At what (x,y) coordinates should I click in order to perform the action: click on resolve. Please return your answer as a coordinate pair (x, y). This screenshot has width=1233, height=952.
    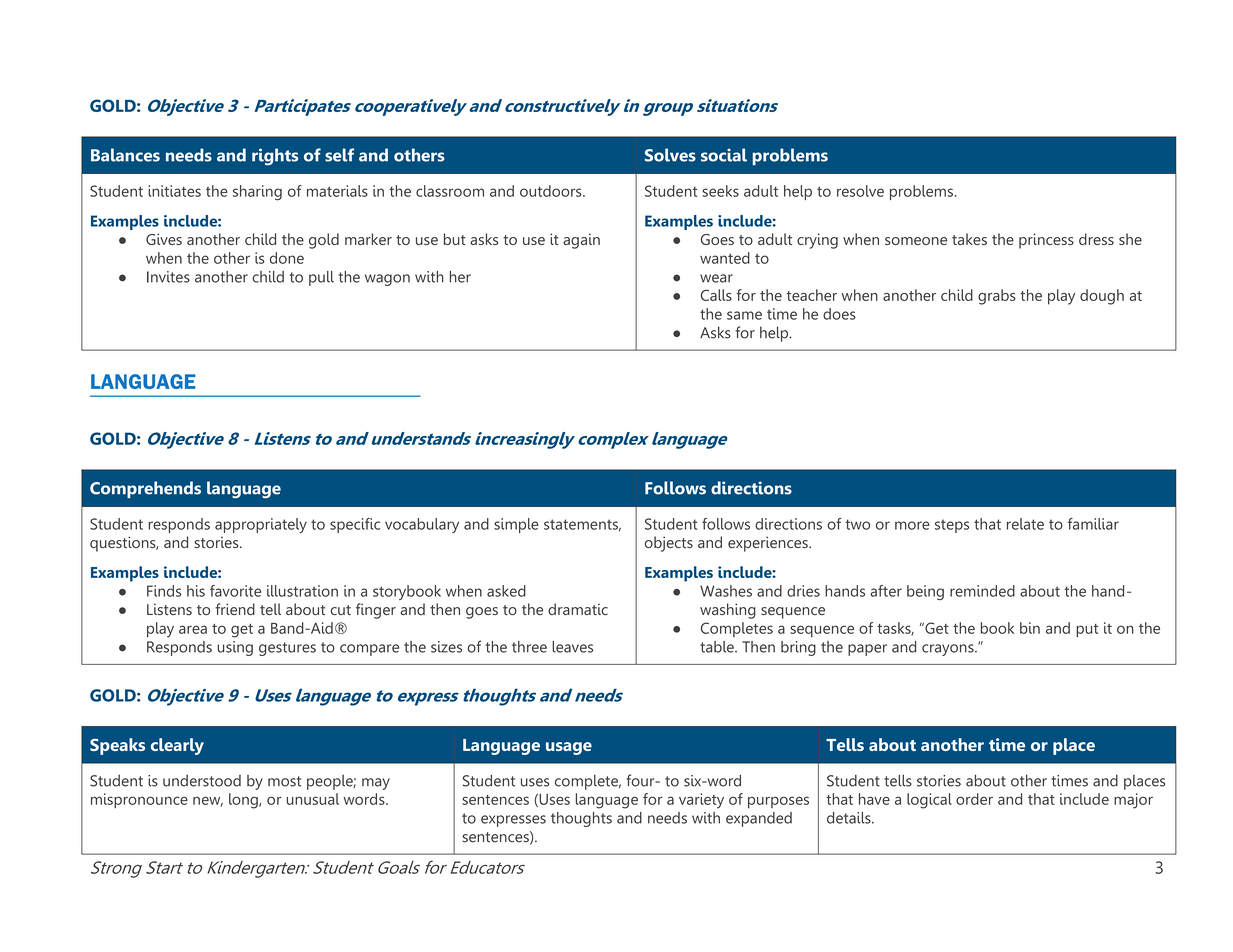
    Looking at the image, I should click on (860, 191).
